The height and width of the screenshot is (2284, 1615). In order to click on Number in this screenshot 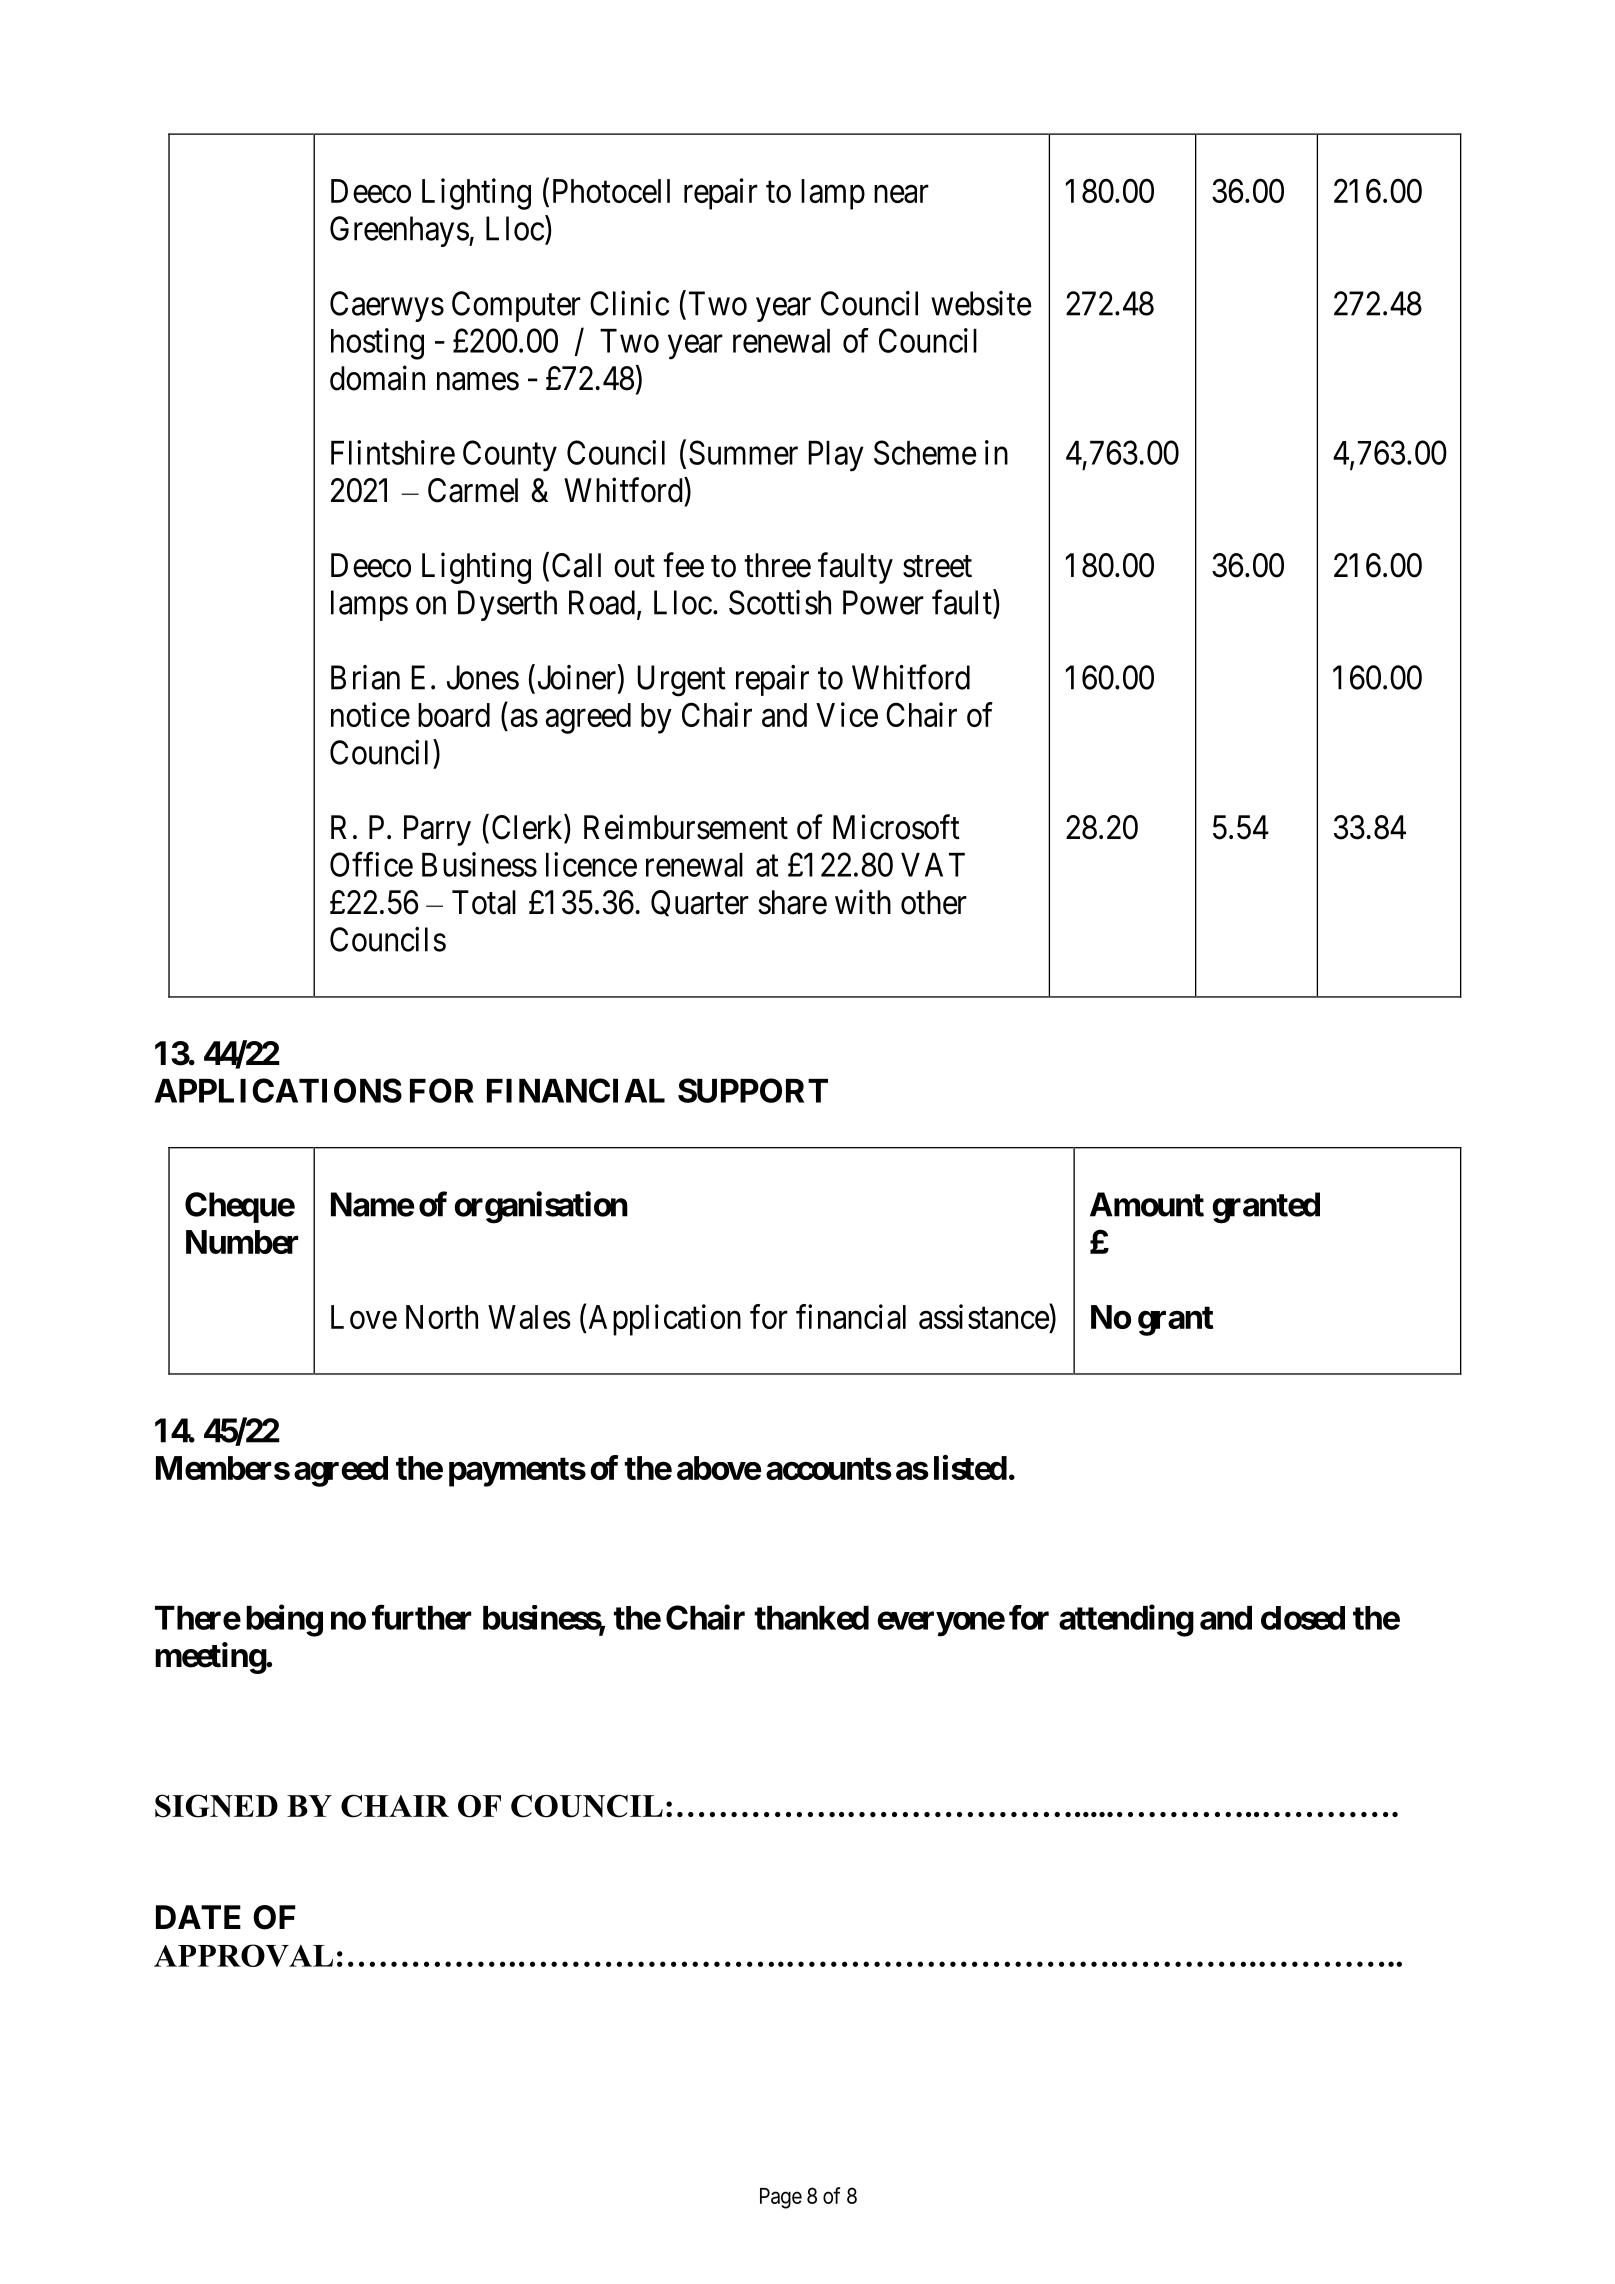, I will do `click(242, 1242)`.
